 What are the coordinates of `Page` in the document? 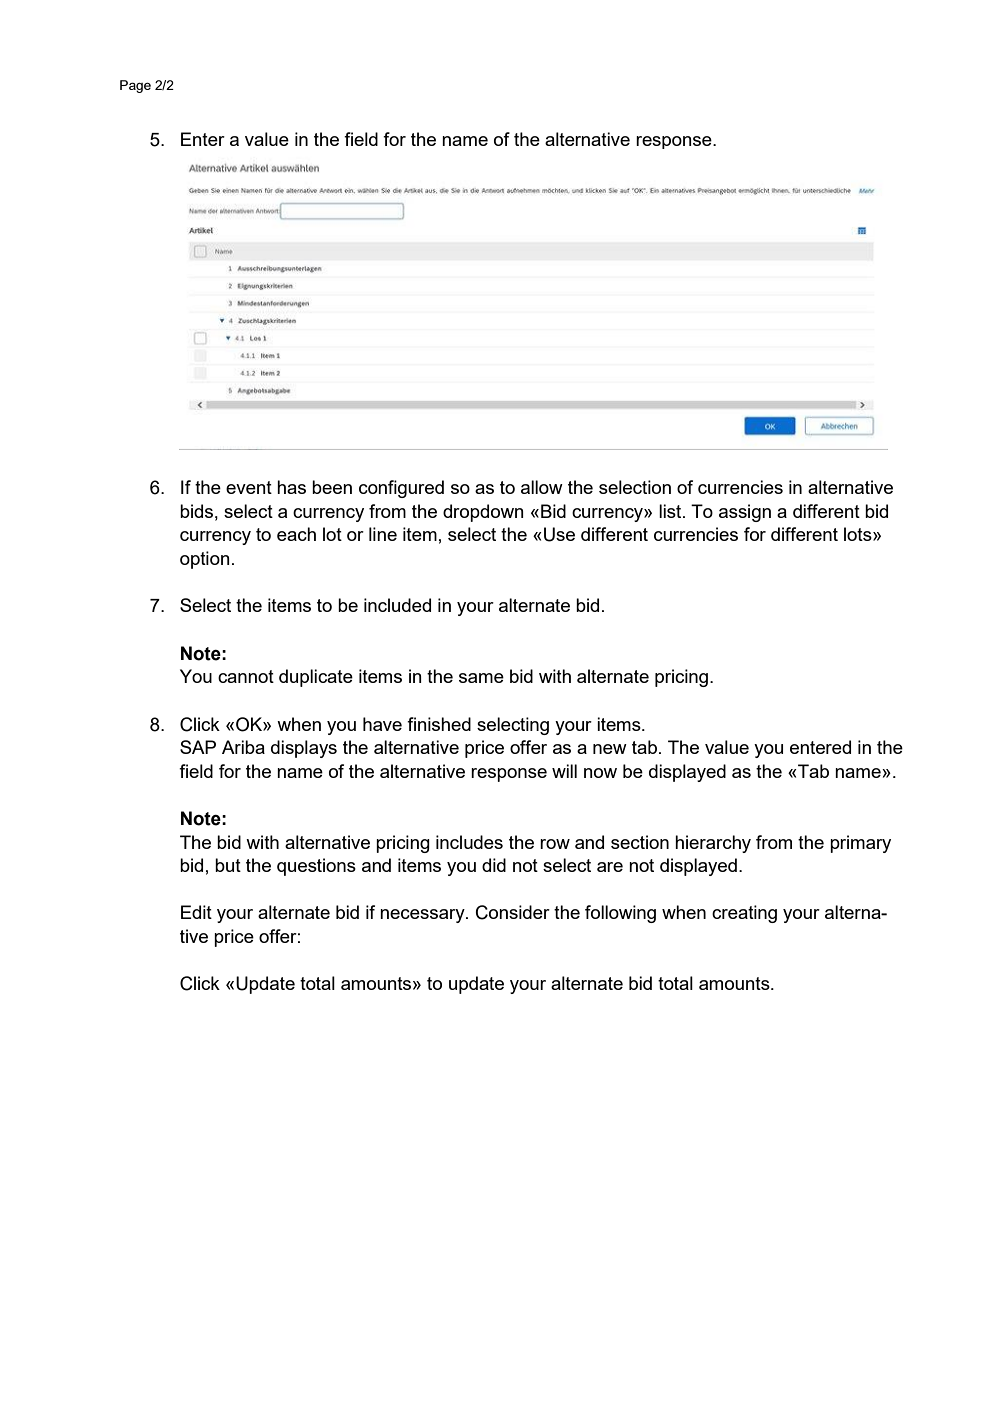 It's located at (135, 86).
